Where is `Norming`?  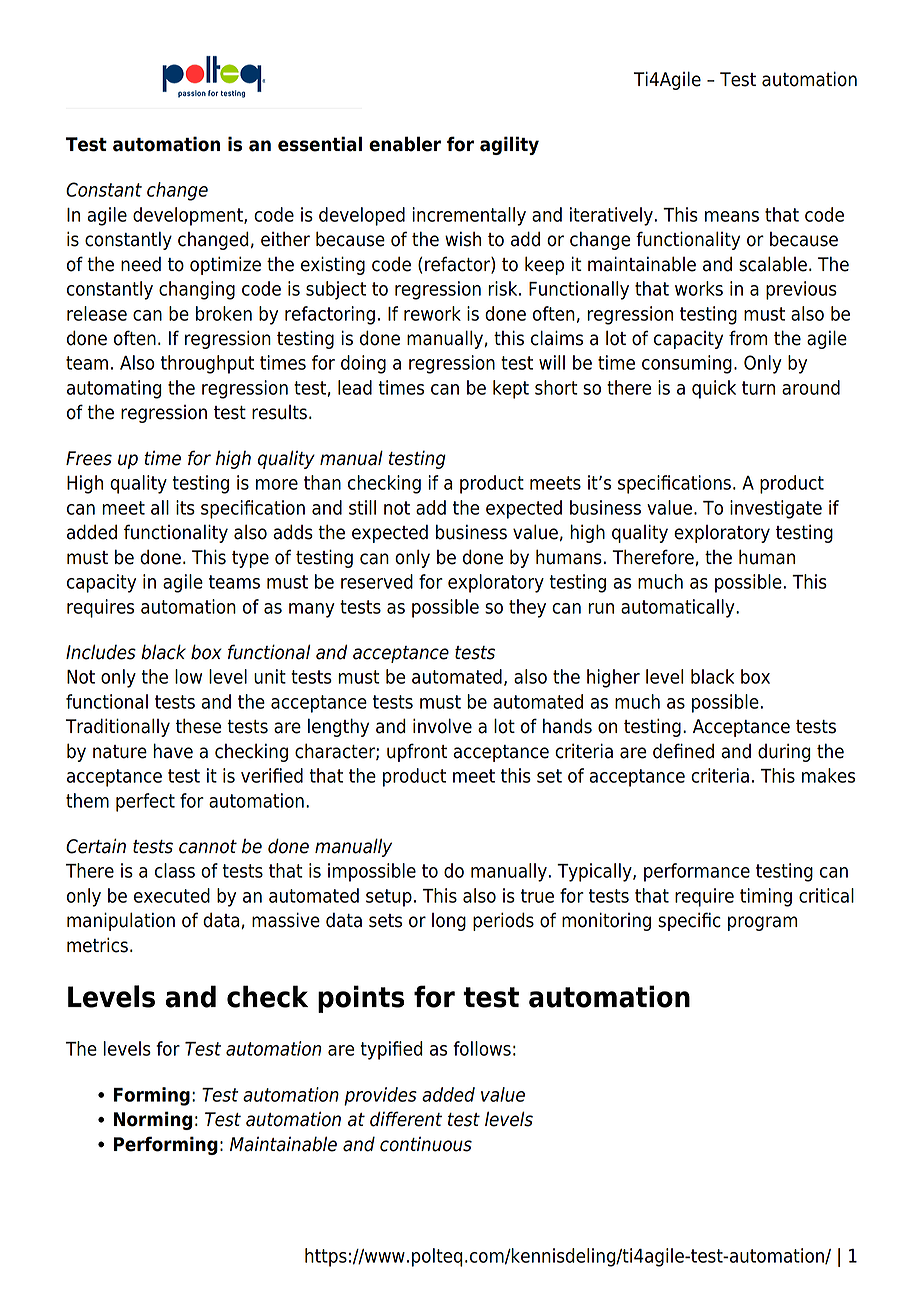 Norming is located at coordinates (153, 1120).
